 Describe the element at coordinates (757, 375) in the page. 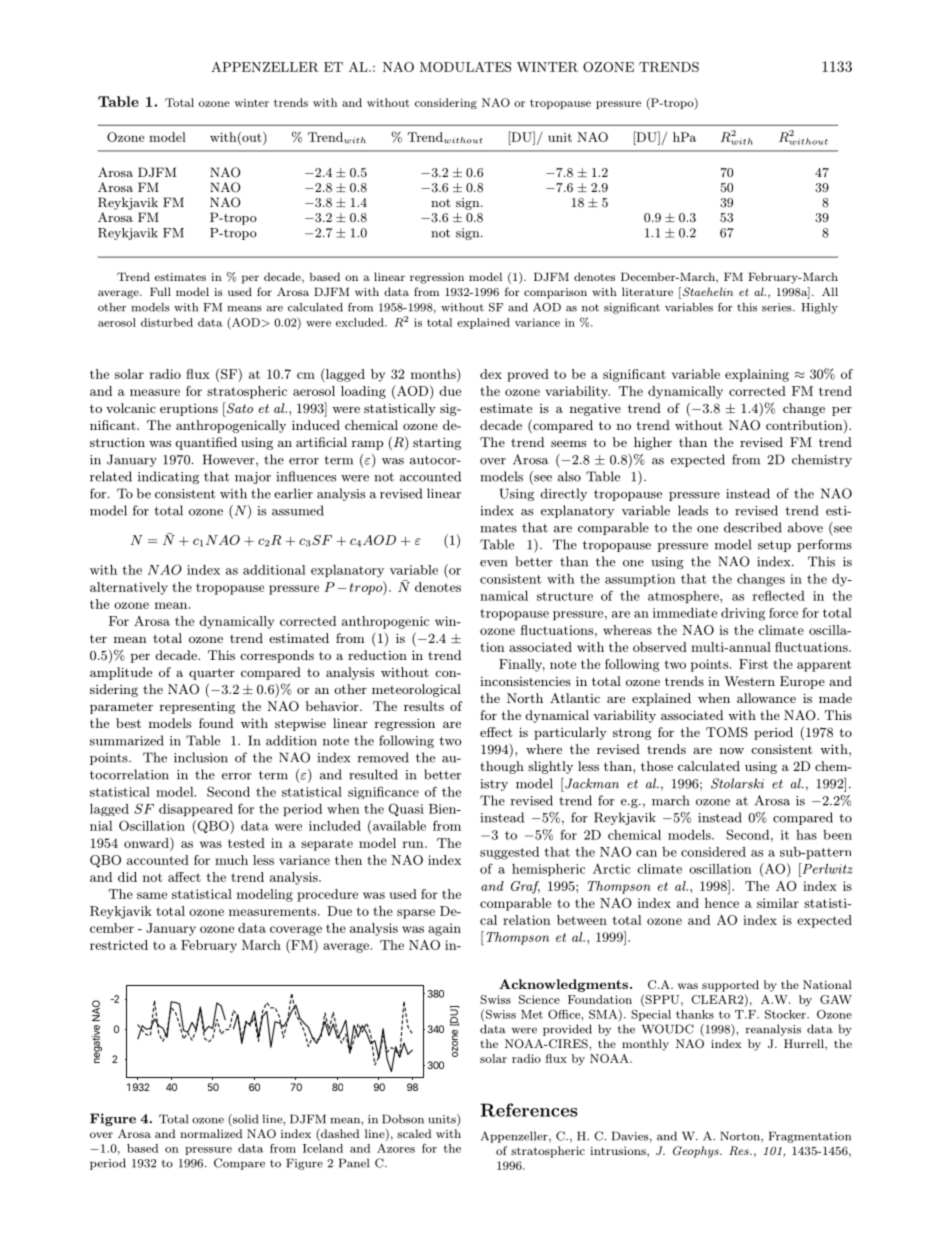

I see `explaining` at that location.
